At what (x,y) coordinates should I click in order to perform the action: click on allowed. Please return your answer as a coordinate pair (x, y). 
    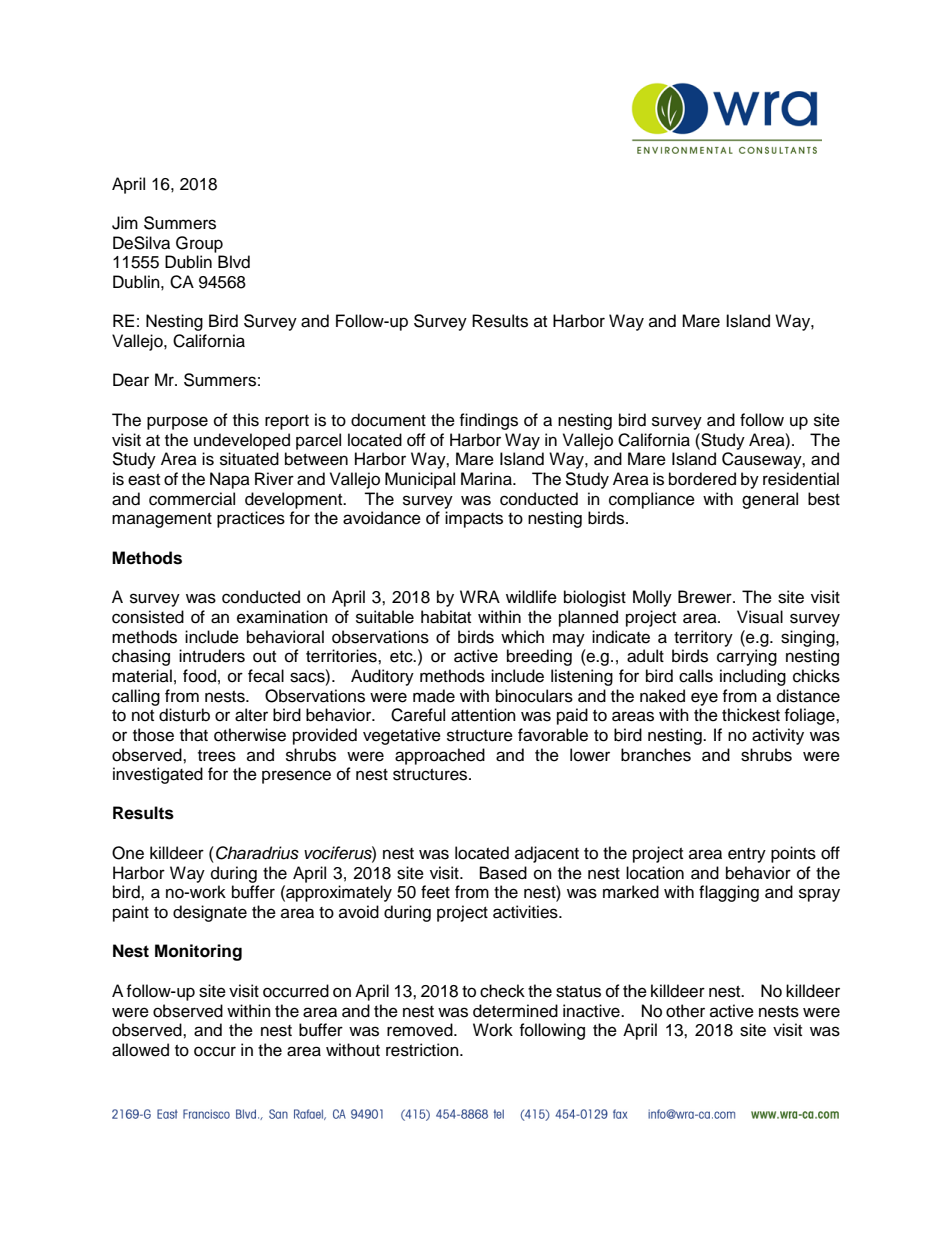
    Looking at the image, I should click on (140, 1050).
